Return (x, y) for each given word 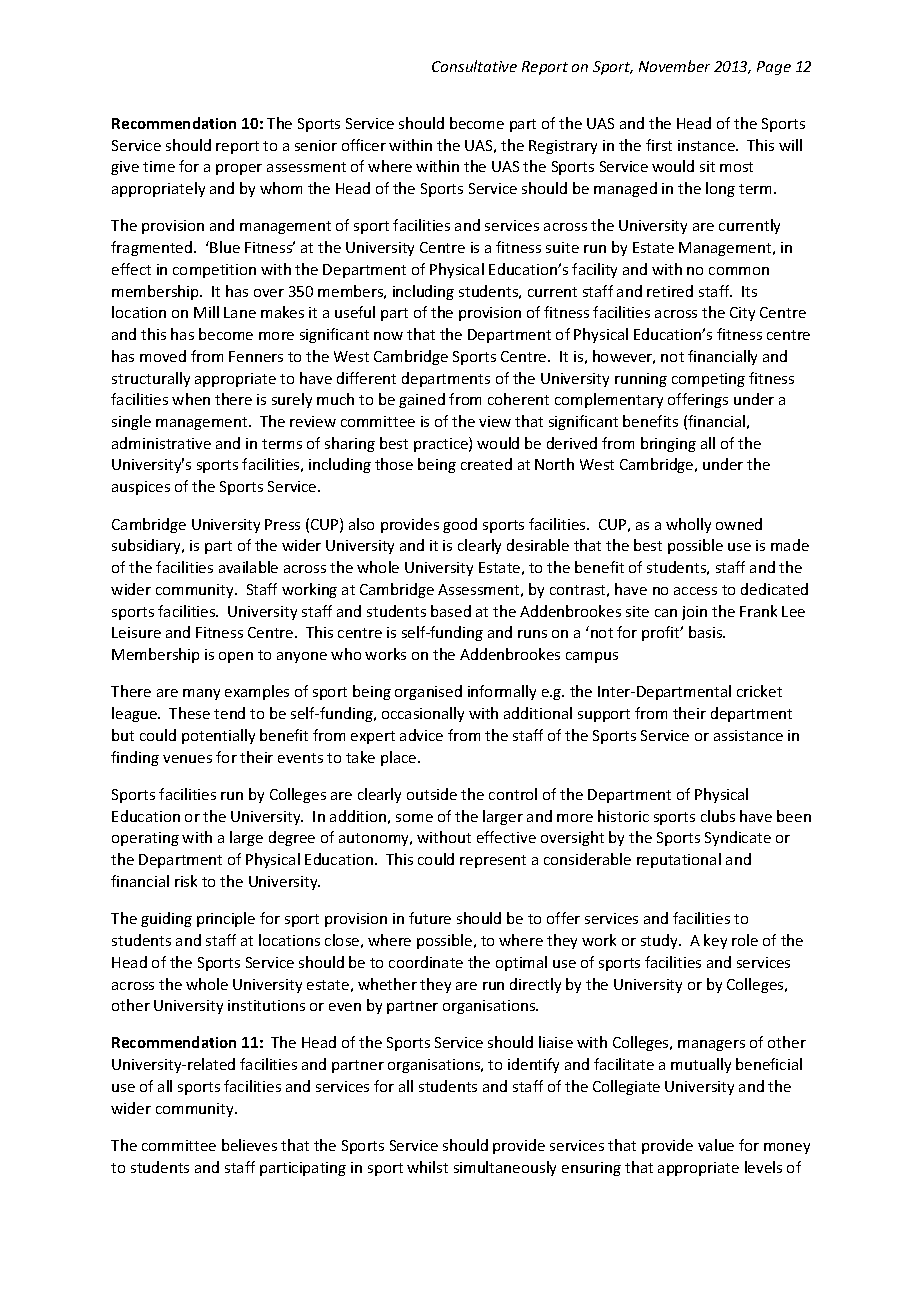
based (451, 611)
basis (707, 632)
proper (239, 169)
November (674, 66)
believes (249, 1145)
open (236, 657)
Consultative (474, 66)
